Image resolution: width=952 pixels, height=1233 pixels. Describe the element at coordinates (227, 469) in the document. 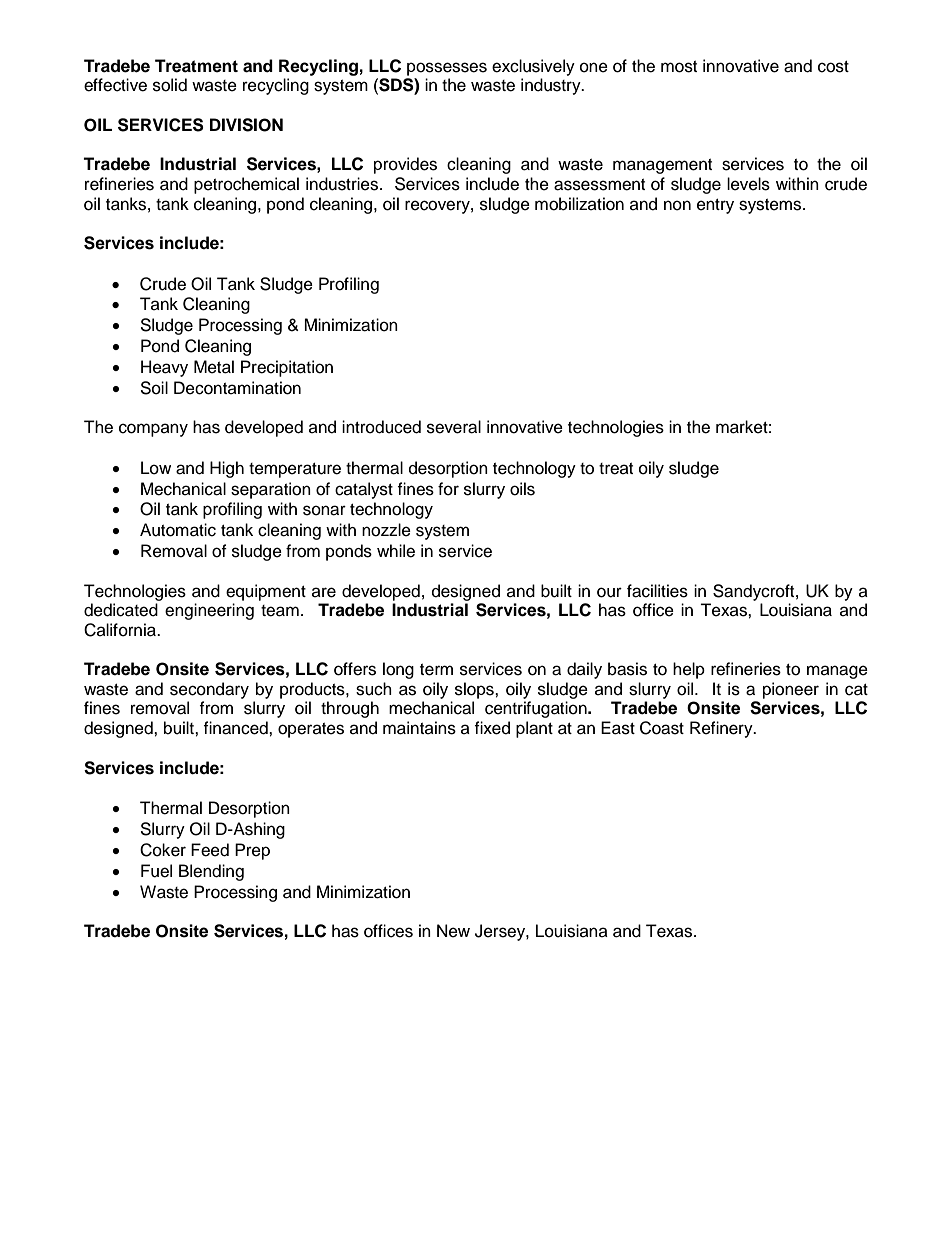

I see `High` at that location.
